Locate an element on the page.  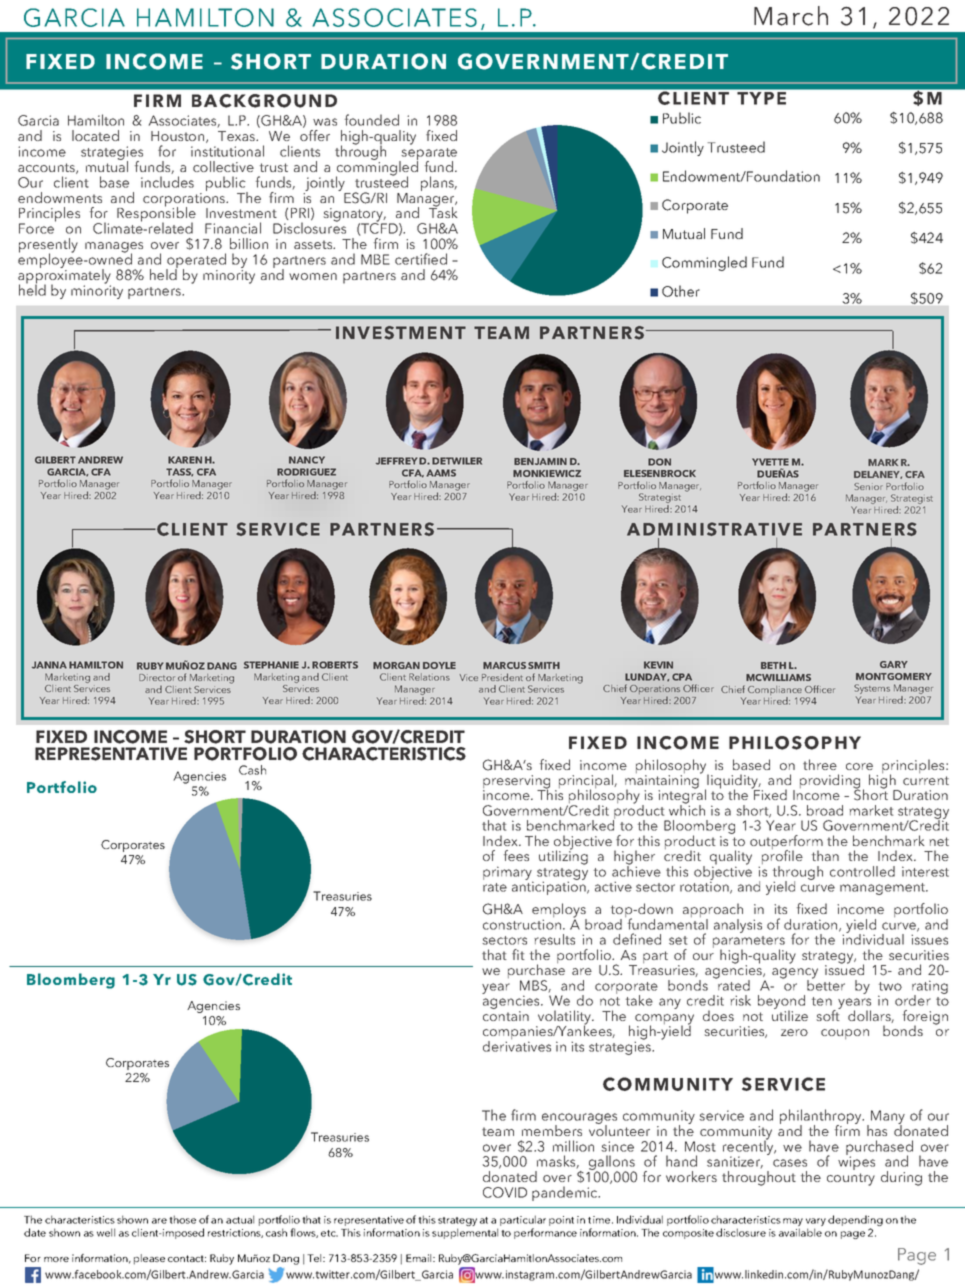
supplemental is located at coordinates (465, 1233).
